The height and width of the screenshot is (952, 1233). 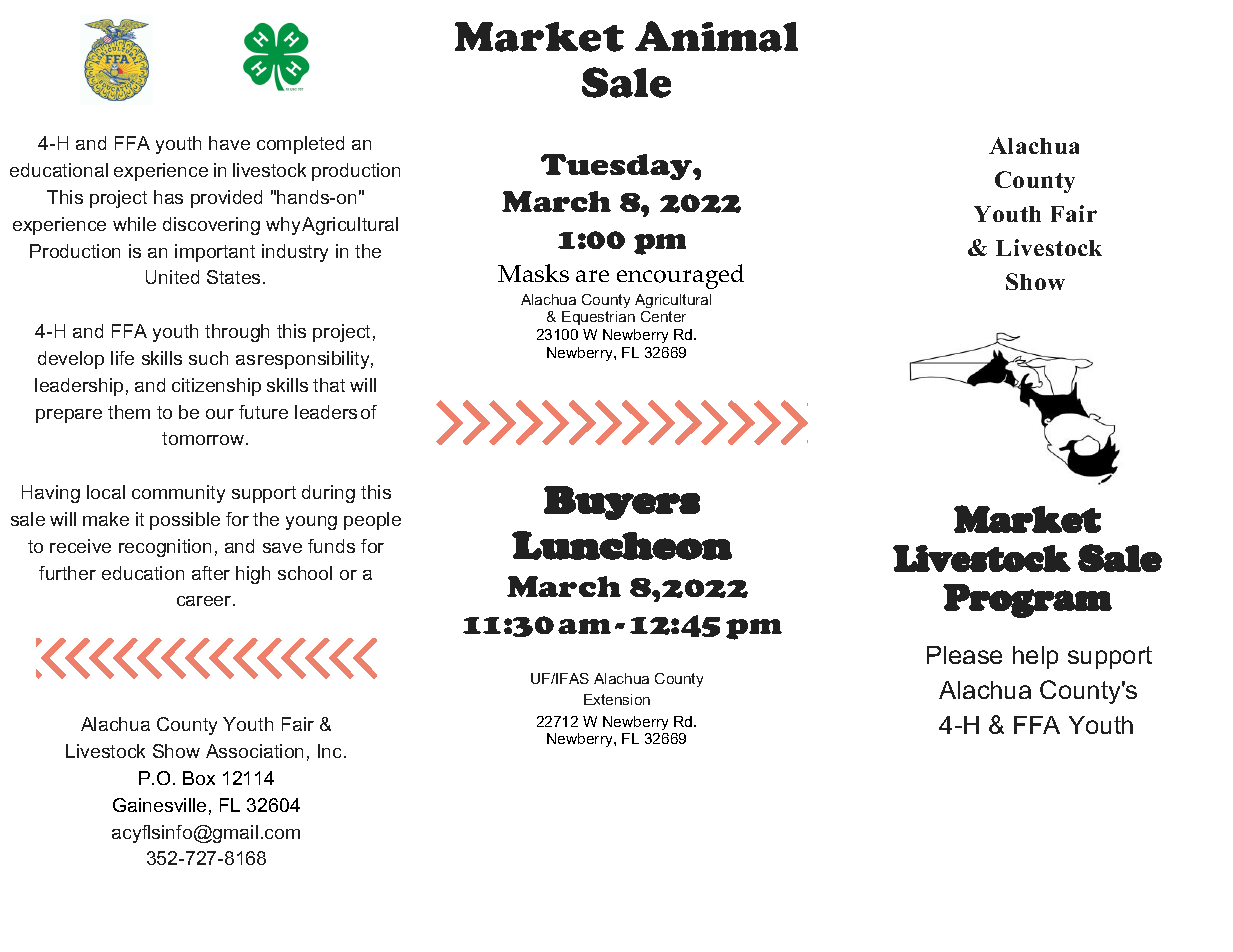 What do you see at coordinates (199, 778) in the screenshot?
I see `Box` at bounding box center [199, 778].
